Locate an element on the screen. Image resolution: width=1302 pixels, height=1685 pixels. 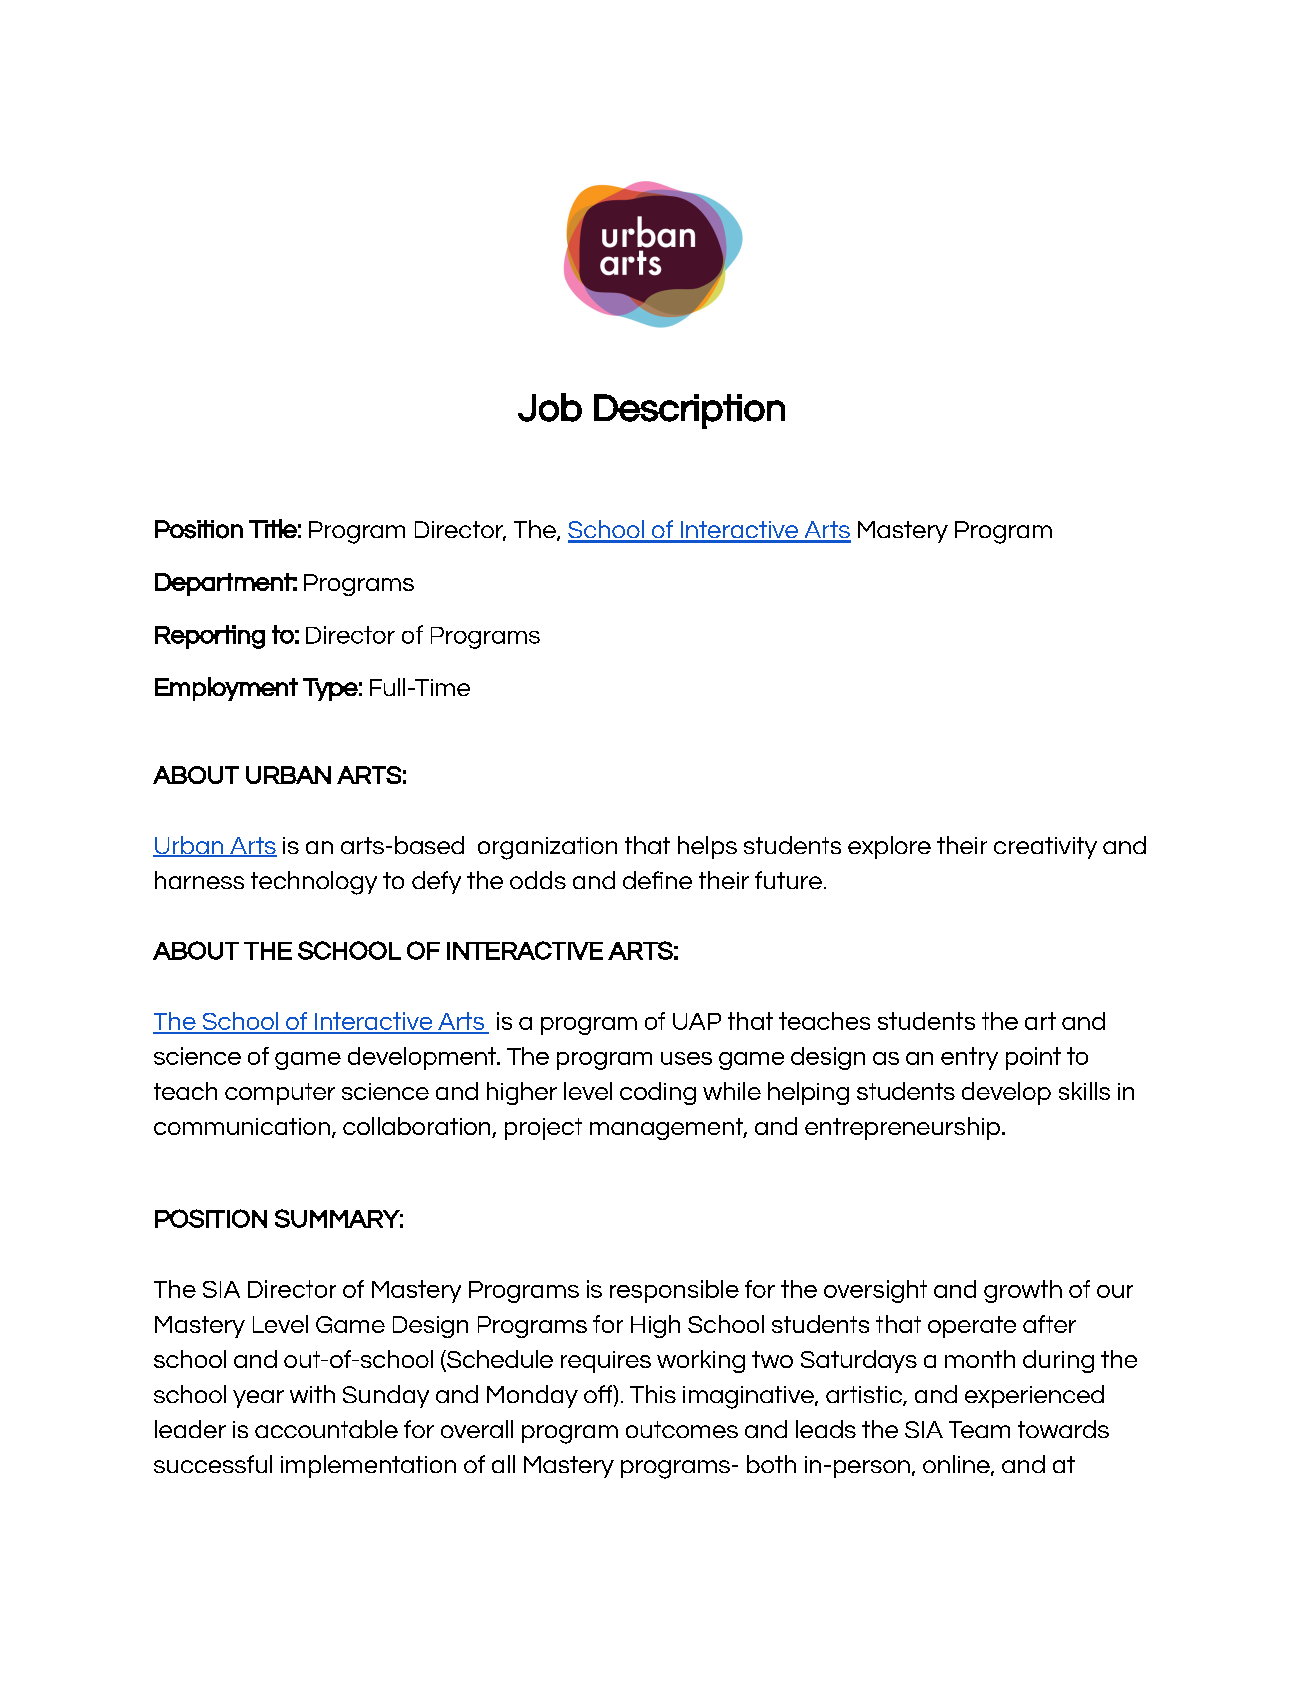
Description is located at coordinates (689, 411).
